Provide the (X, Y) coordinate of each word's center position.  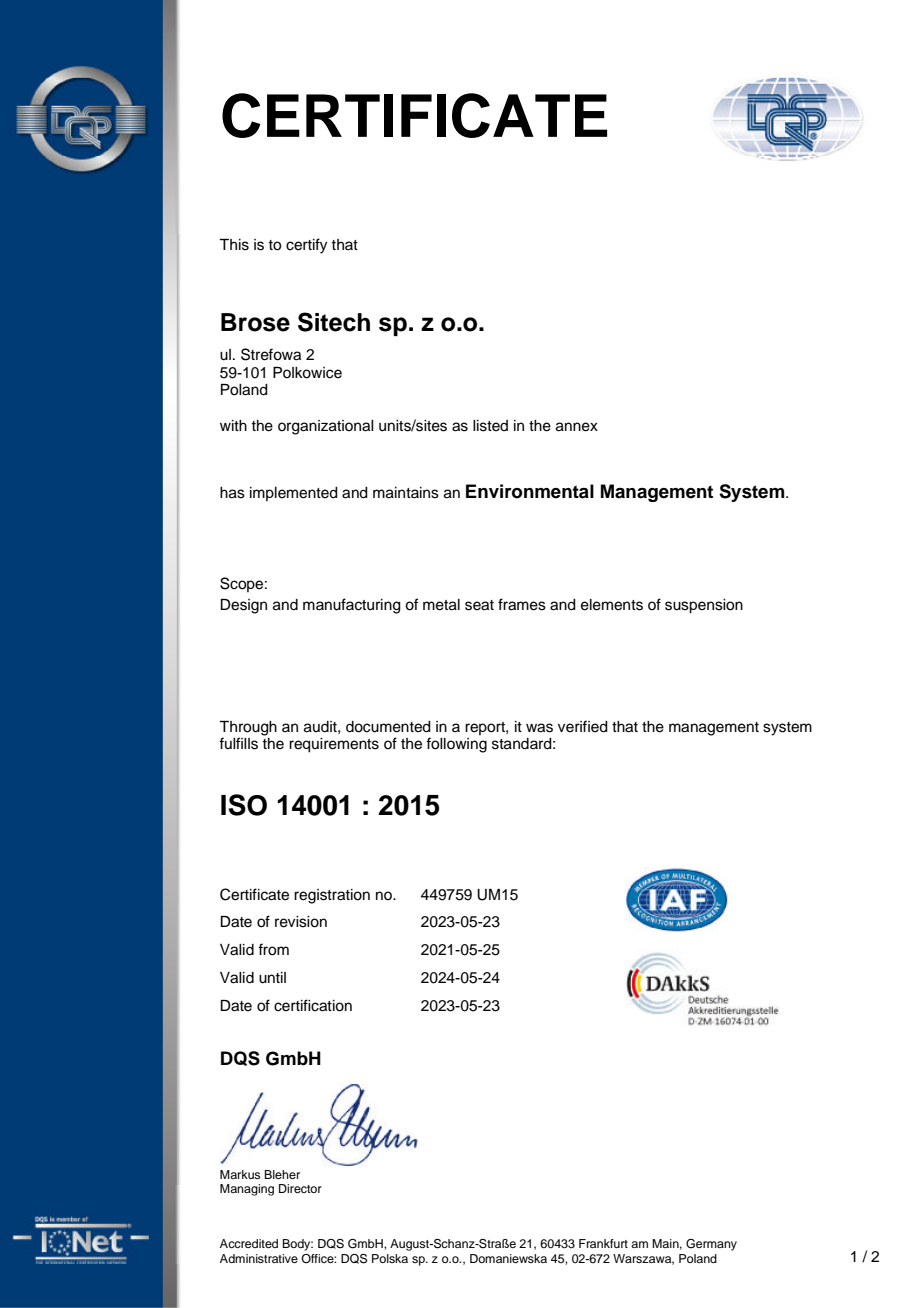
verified (583, 726)
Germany (711, 1245)
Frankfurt (603, 1243)
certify (306, 246)
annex (577, 427)
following (456, 745)
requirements (334, 745)
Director (300, 1188)
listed (490, 426)
